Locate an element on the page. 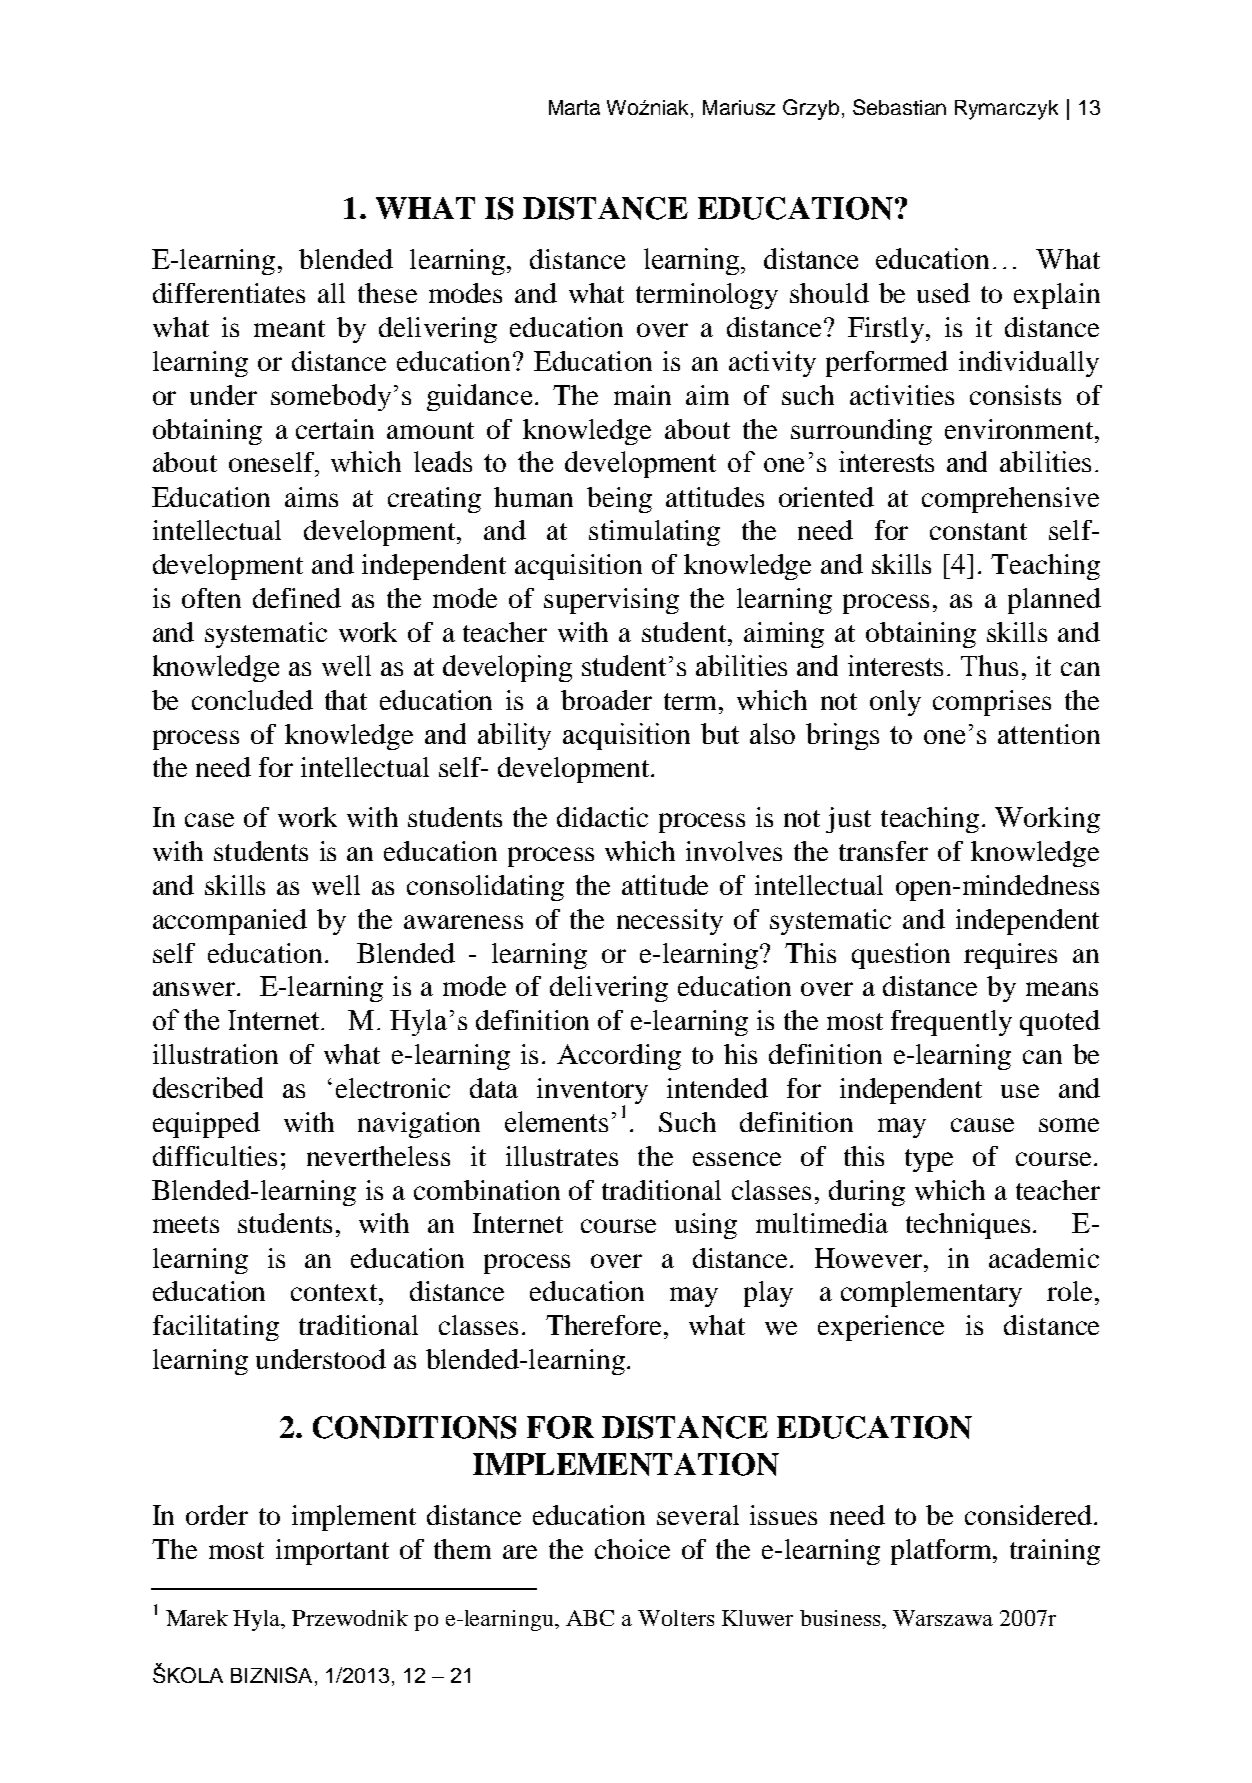 This page has width=1252, height=1783. important is located at coordinates (332, 1552).
